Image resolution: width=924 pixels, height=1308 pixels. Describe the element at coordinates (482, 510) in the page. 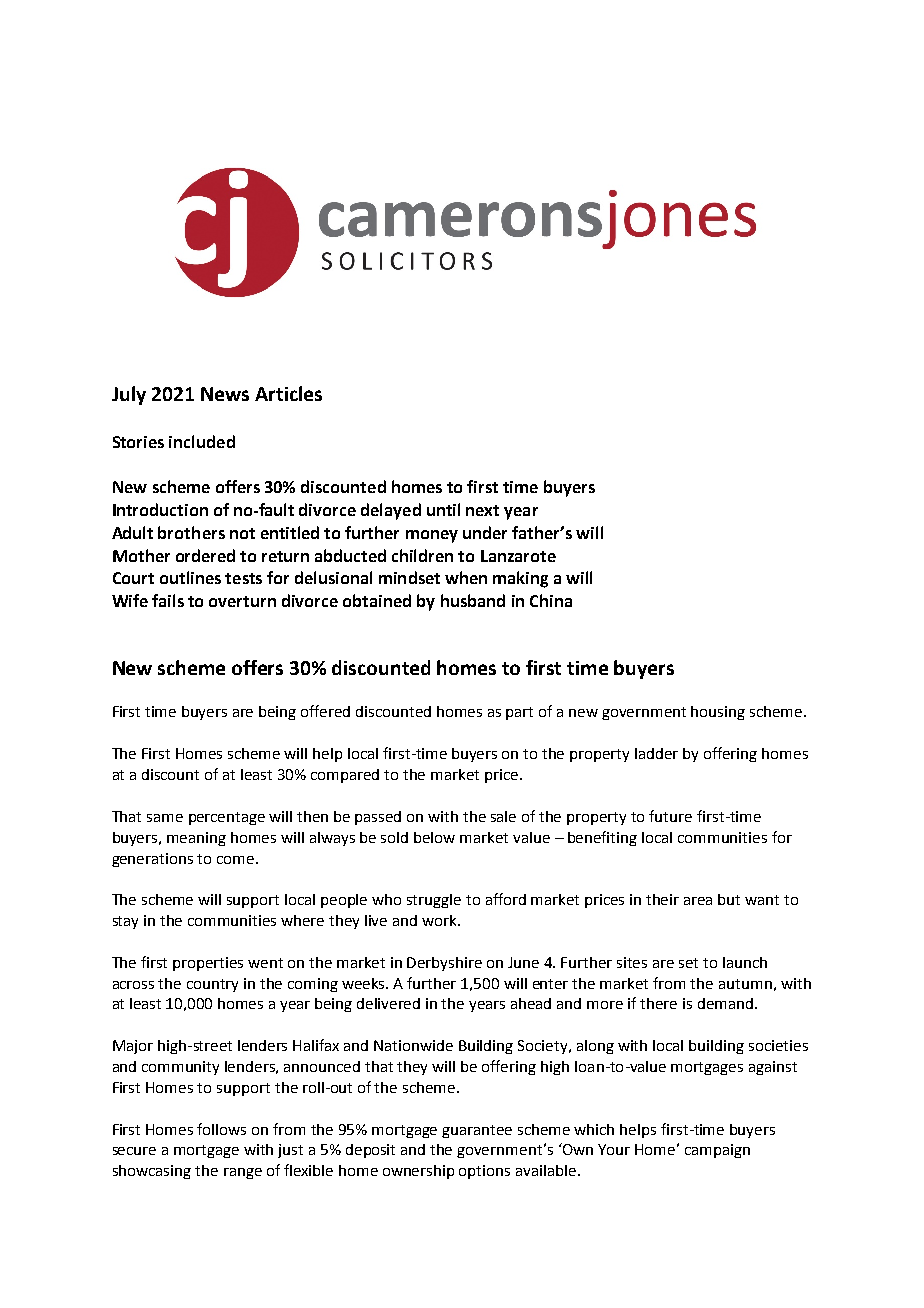

I see `next` at that location.
